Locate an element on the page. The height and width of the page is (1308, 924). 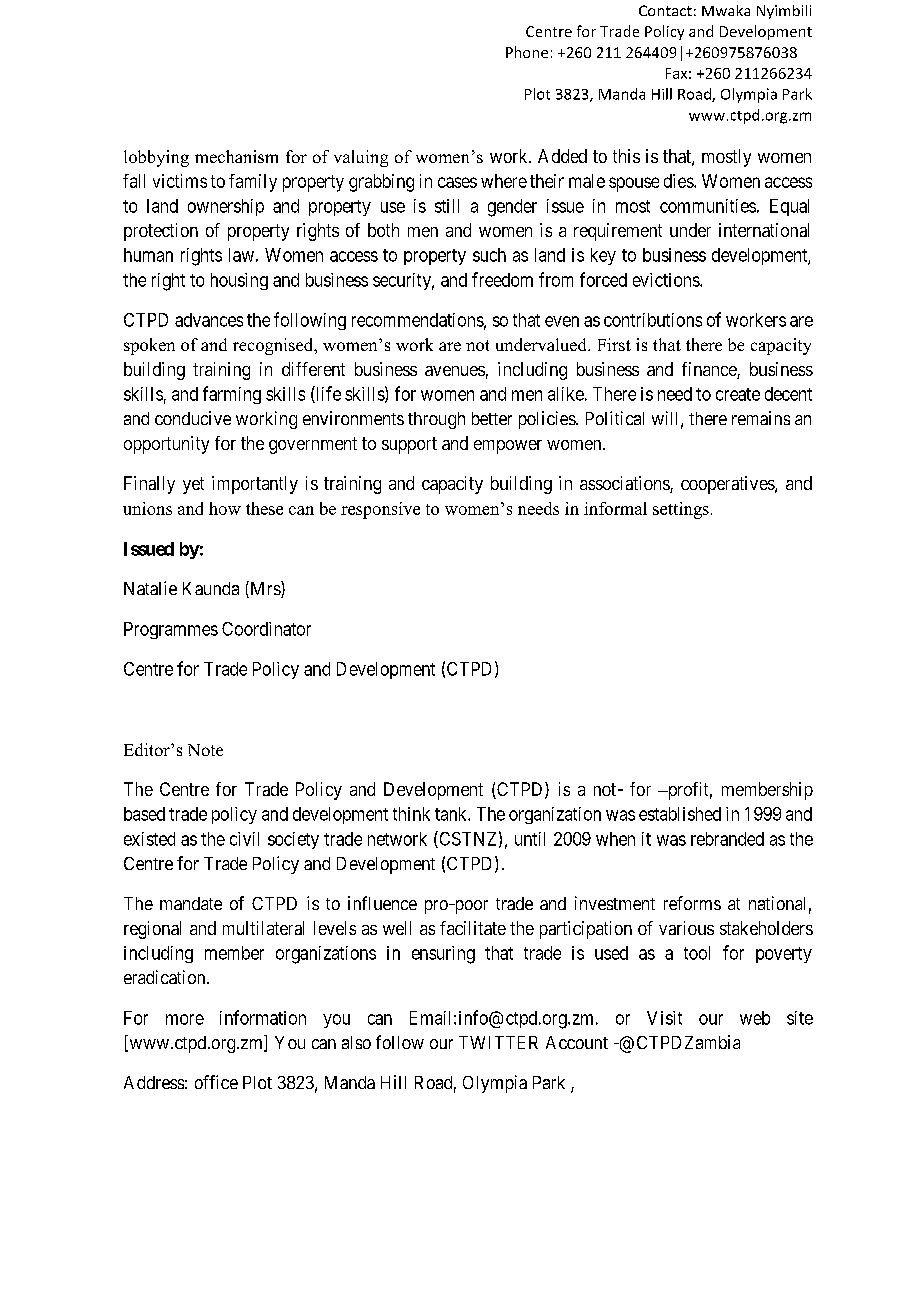
civil is located at coordinates (244, 839).
